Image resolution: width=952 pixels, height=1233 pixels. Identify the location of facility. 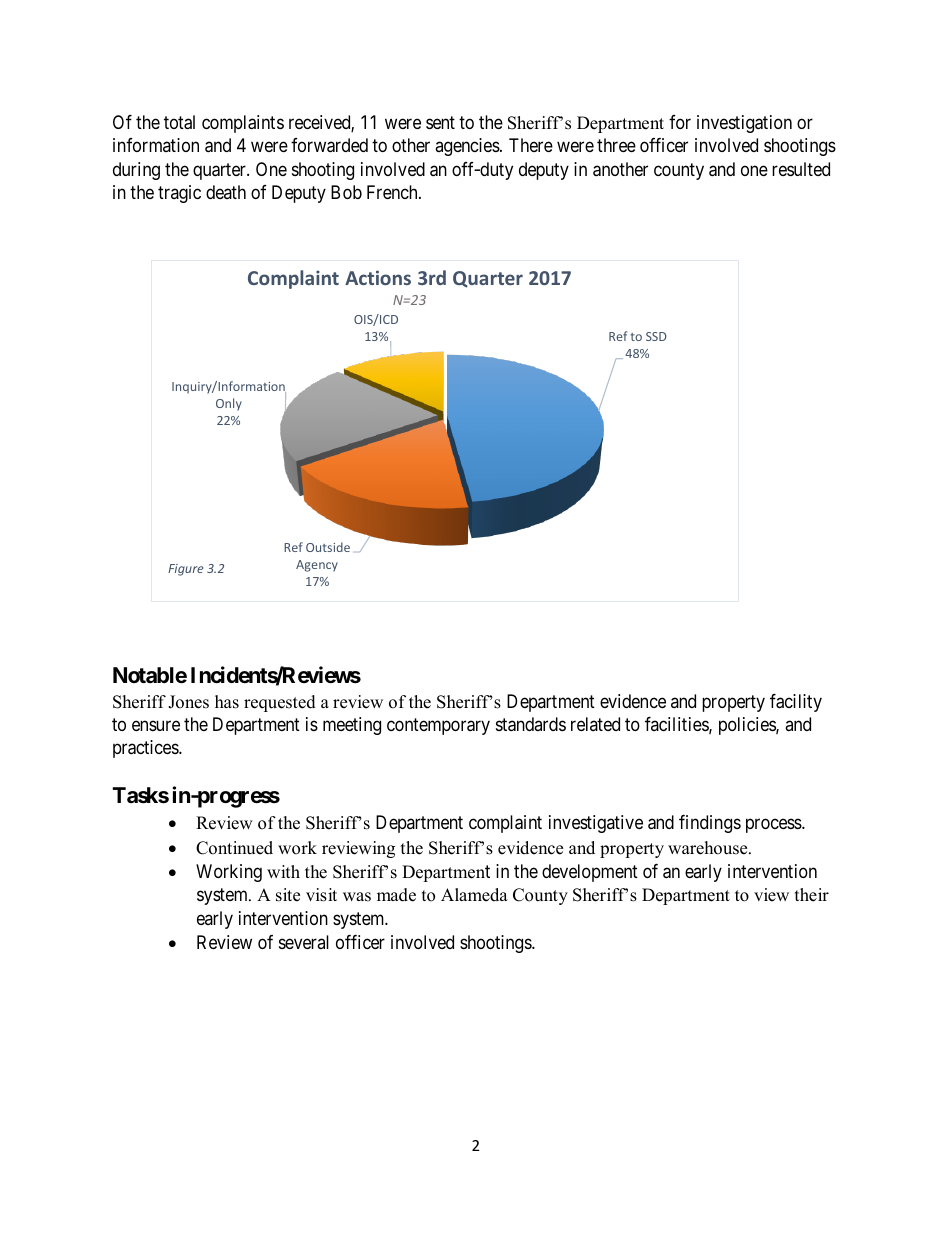
(796, 703).
